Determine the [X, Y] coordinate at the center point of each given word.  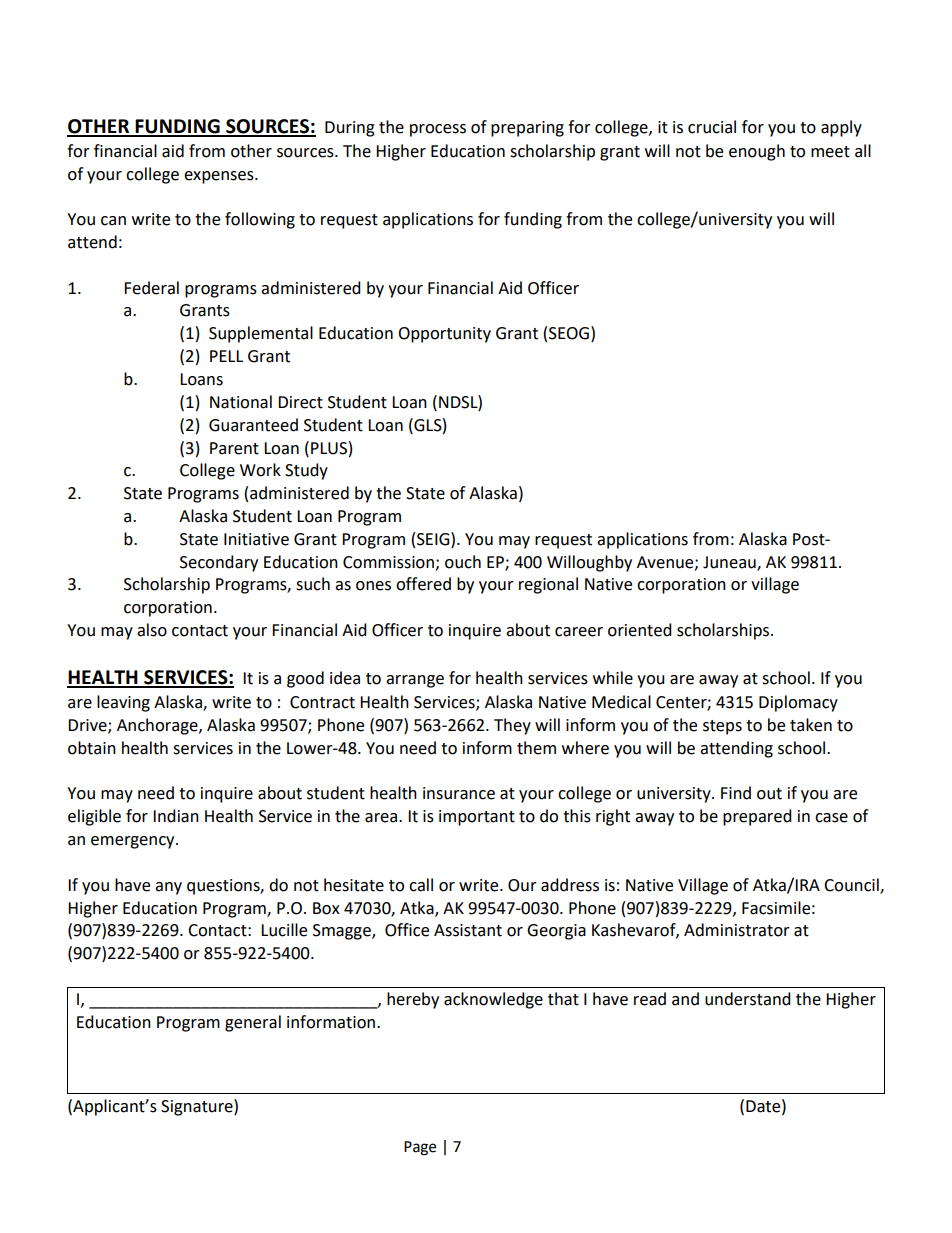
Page [420, 1148]
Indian [176, 816]
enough [757, 152]
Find [736, 793]
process [438, 130]
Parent [234, 448]
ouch [463, 562]
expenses [220, 177]
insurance [459, 793]
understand [748, 999]
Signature [198, 1107]
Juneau [730, 563]
